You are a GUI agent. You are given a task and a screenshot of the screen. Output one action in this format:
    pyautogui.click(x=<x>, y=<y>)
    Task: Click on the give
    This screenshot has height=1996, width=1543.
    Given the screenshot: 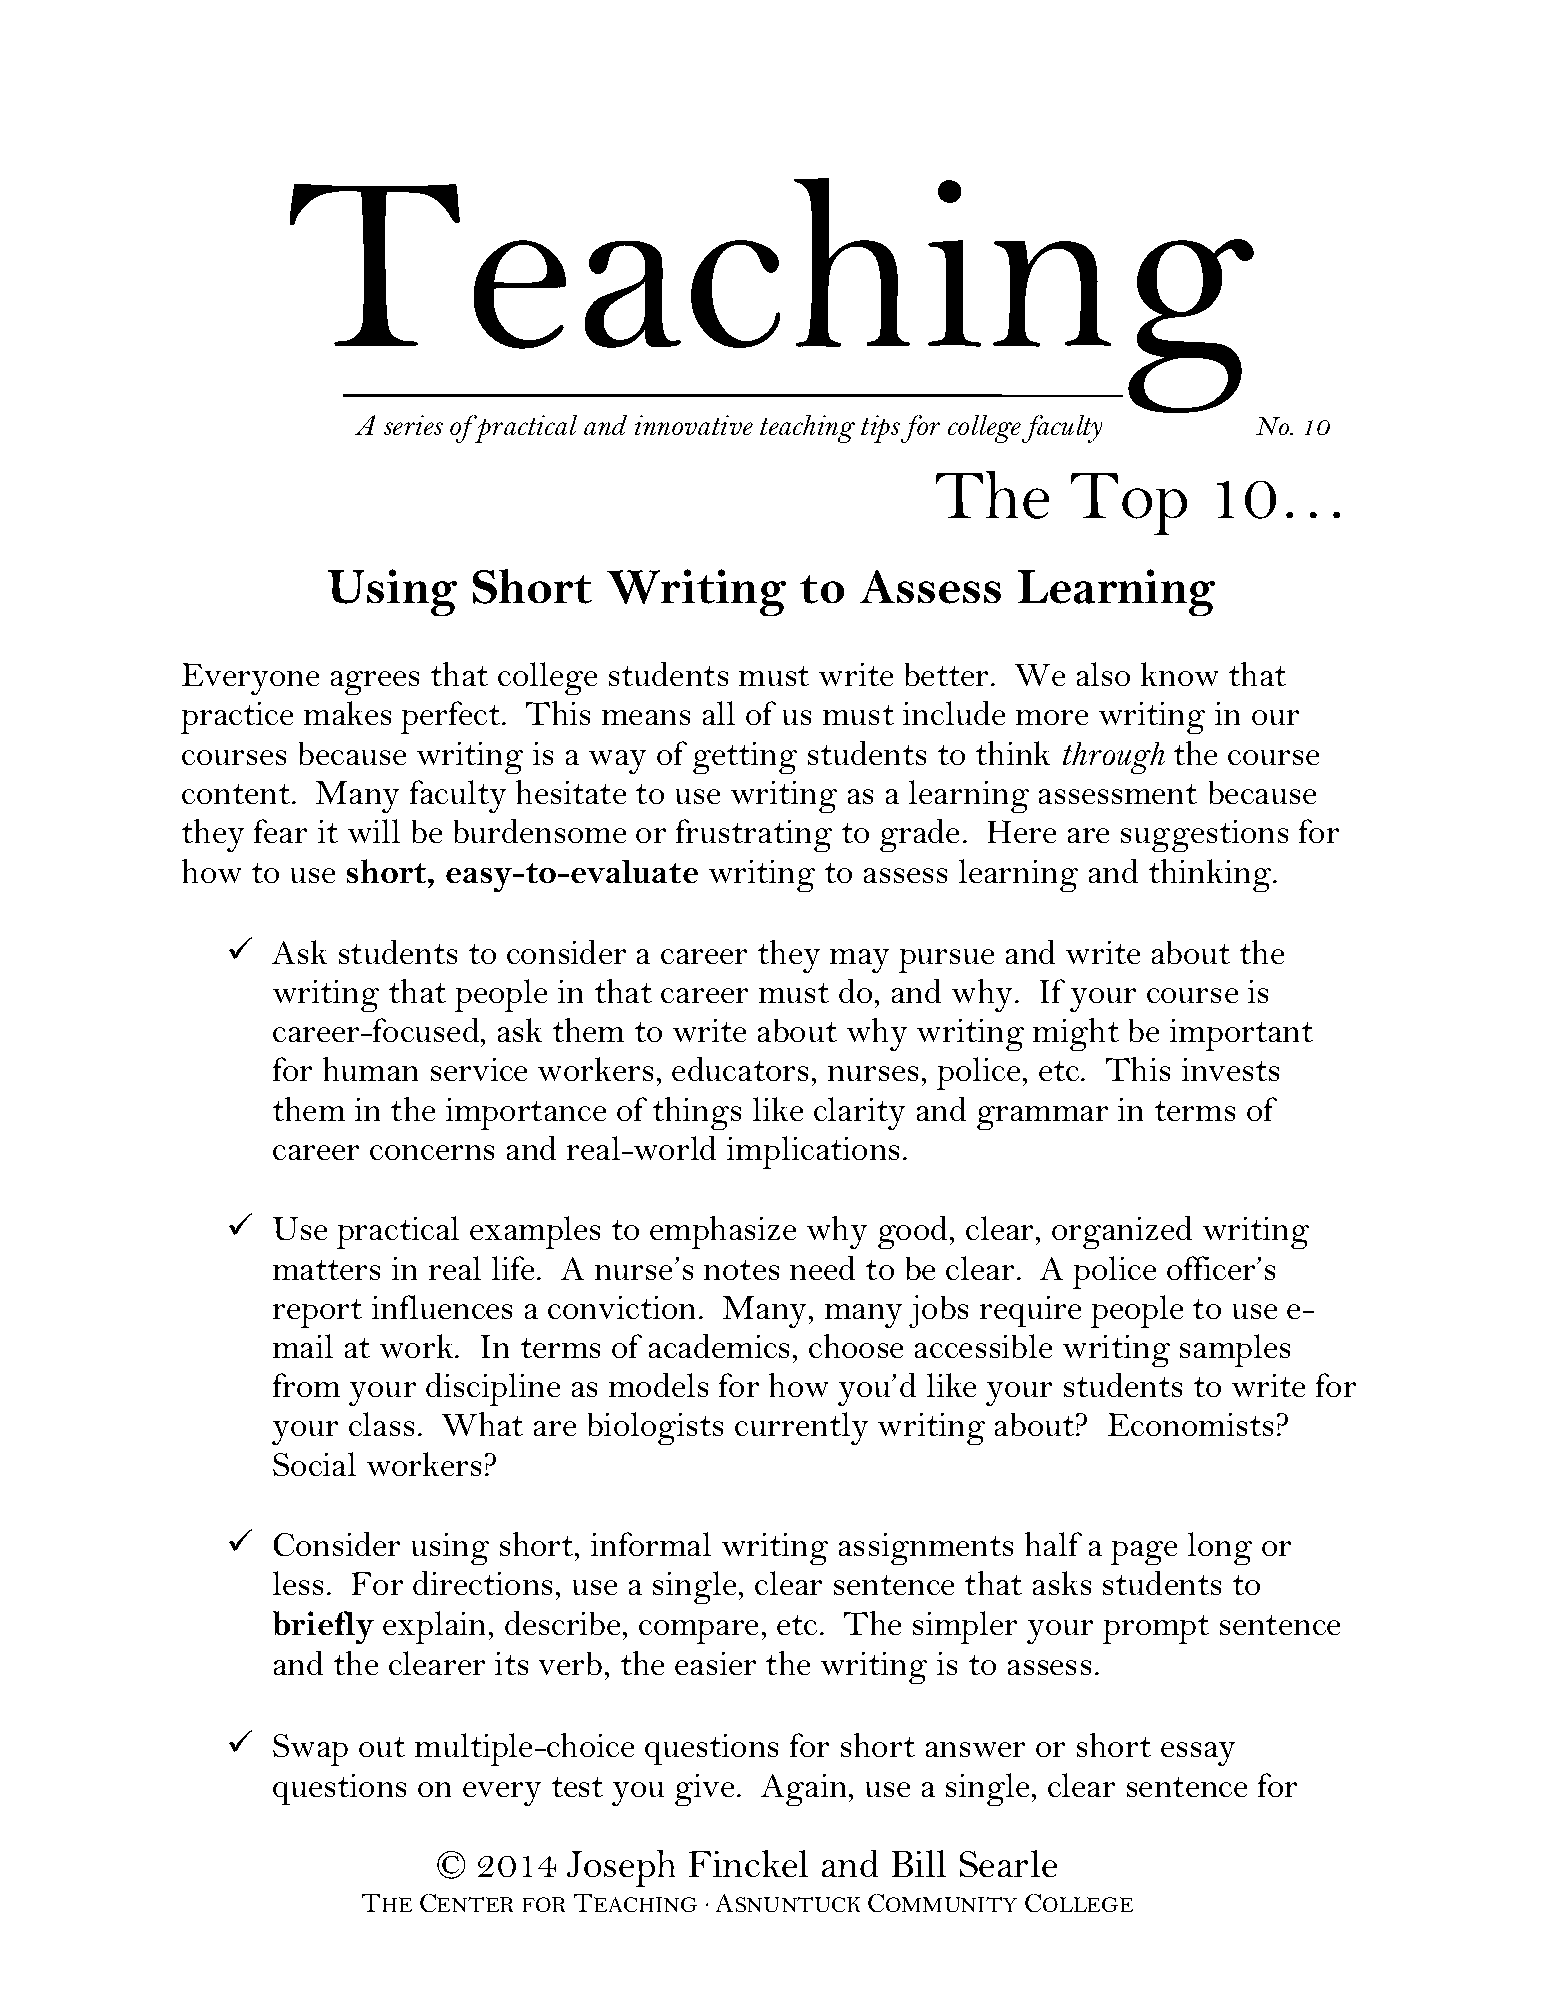 What is the action you would take?
    pyautogui.click(x=704, y=1790)
